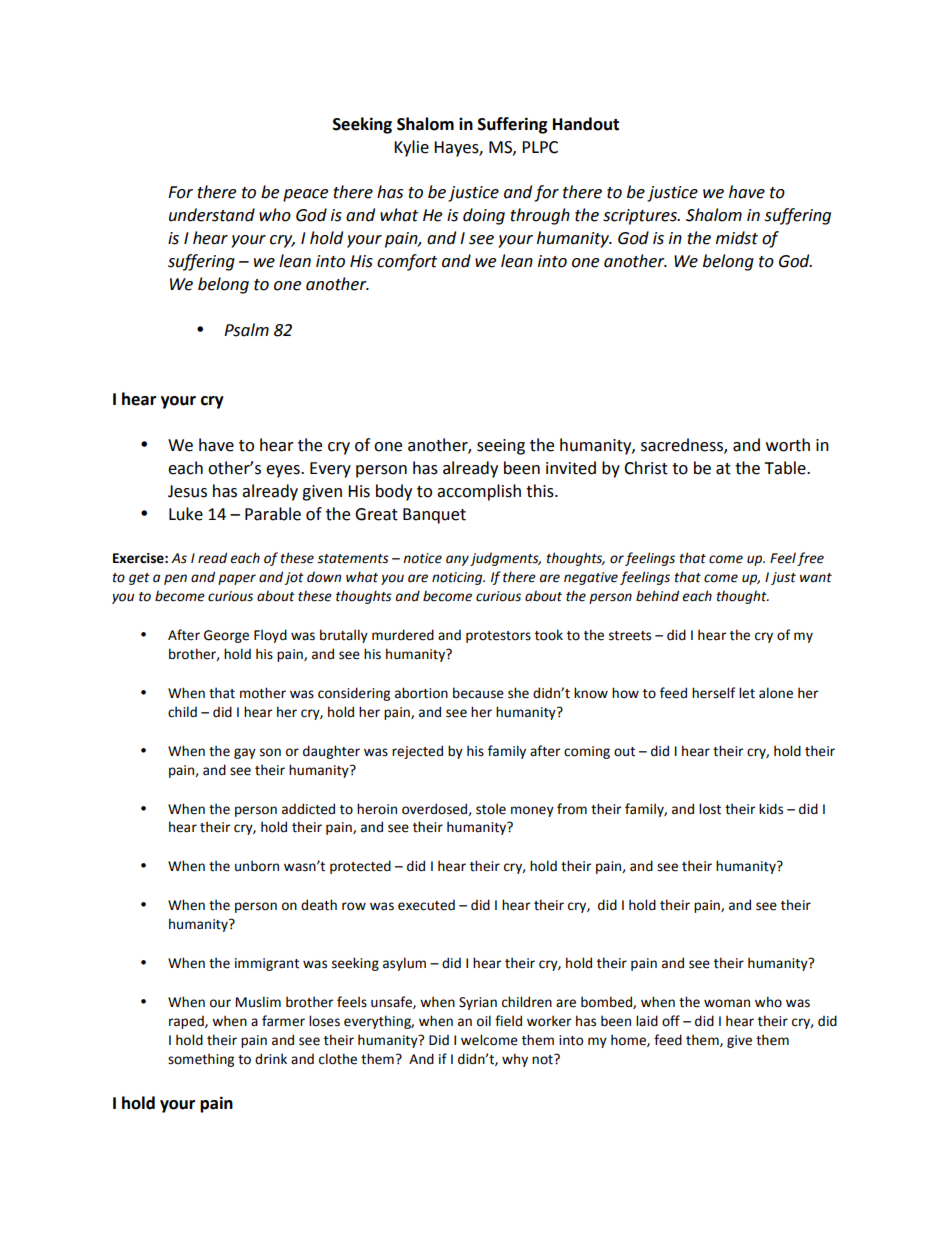 Image resolution: width=952 pixels, height=1233 pixels. What do you see at coordinates (491, 809) in the screenshot?
I see `stole` at bounding box center [491, 809].
